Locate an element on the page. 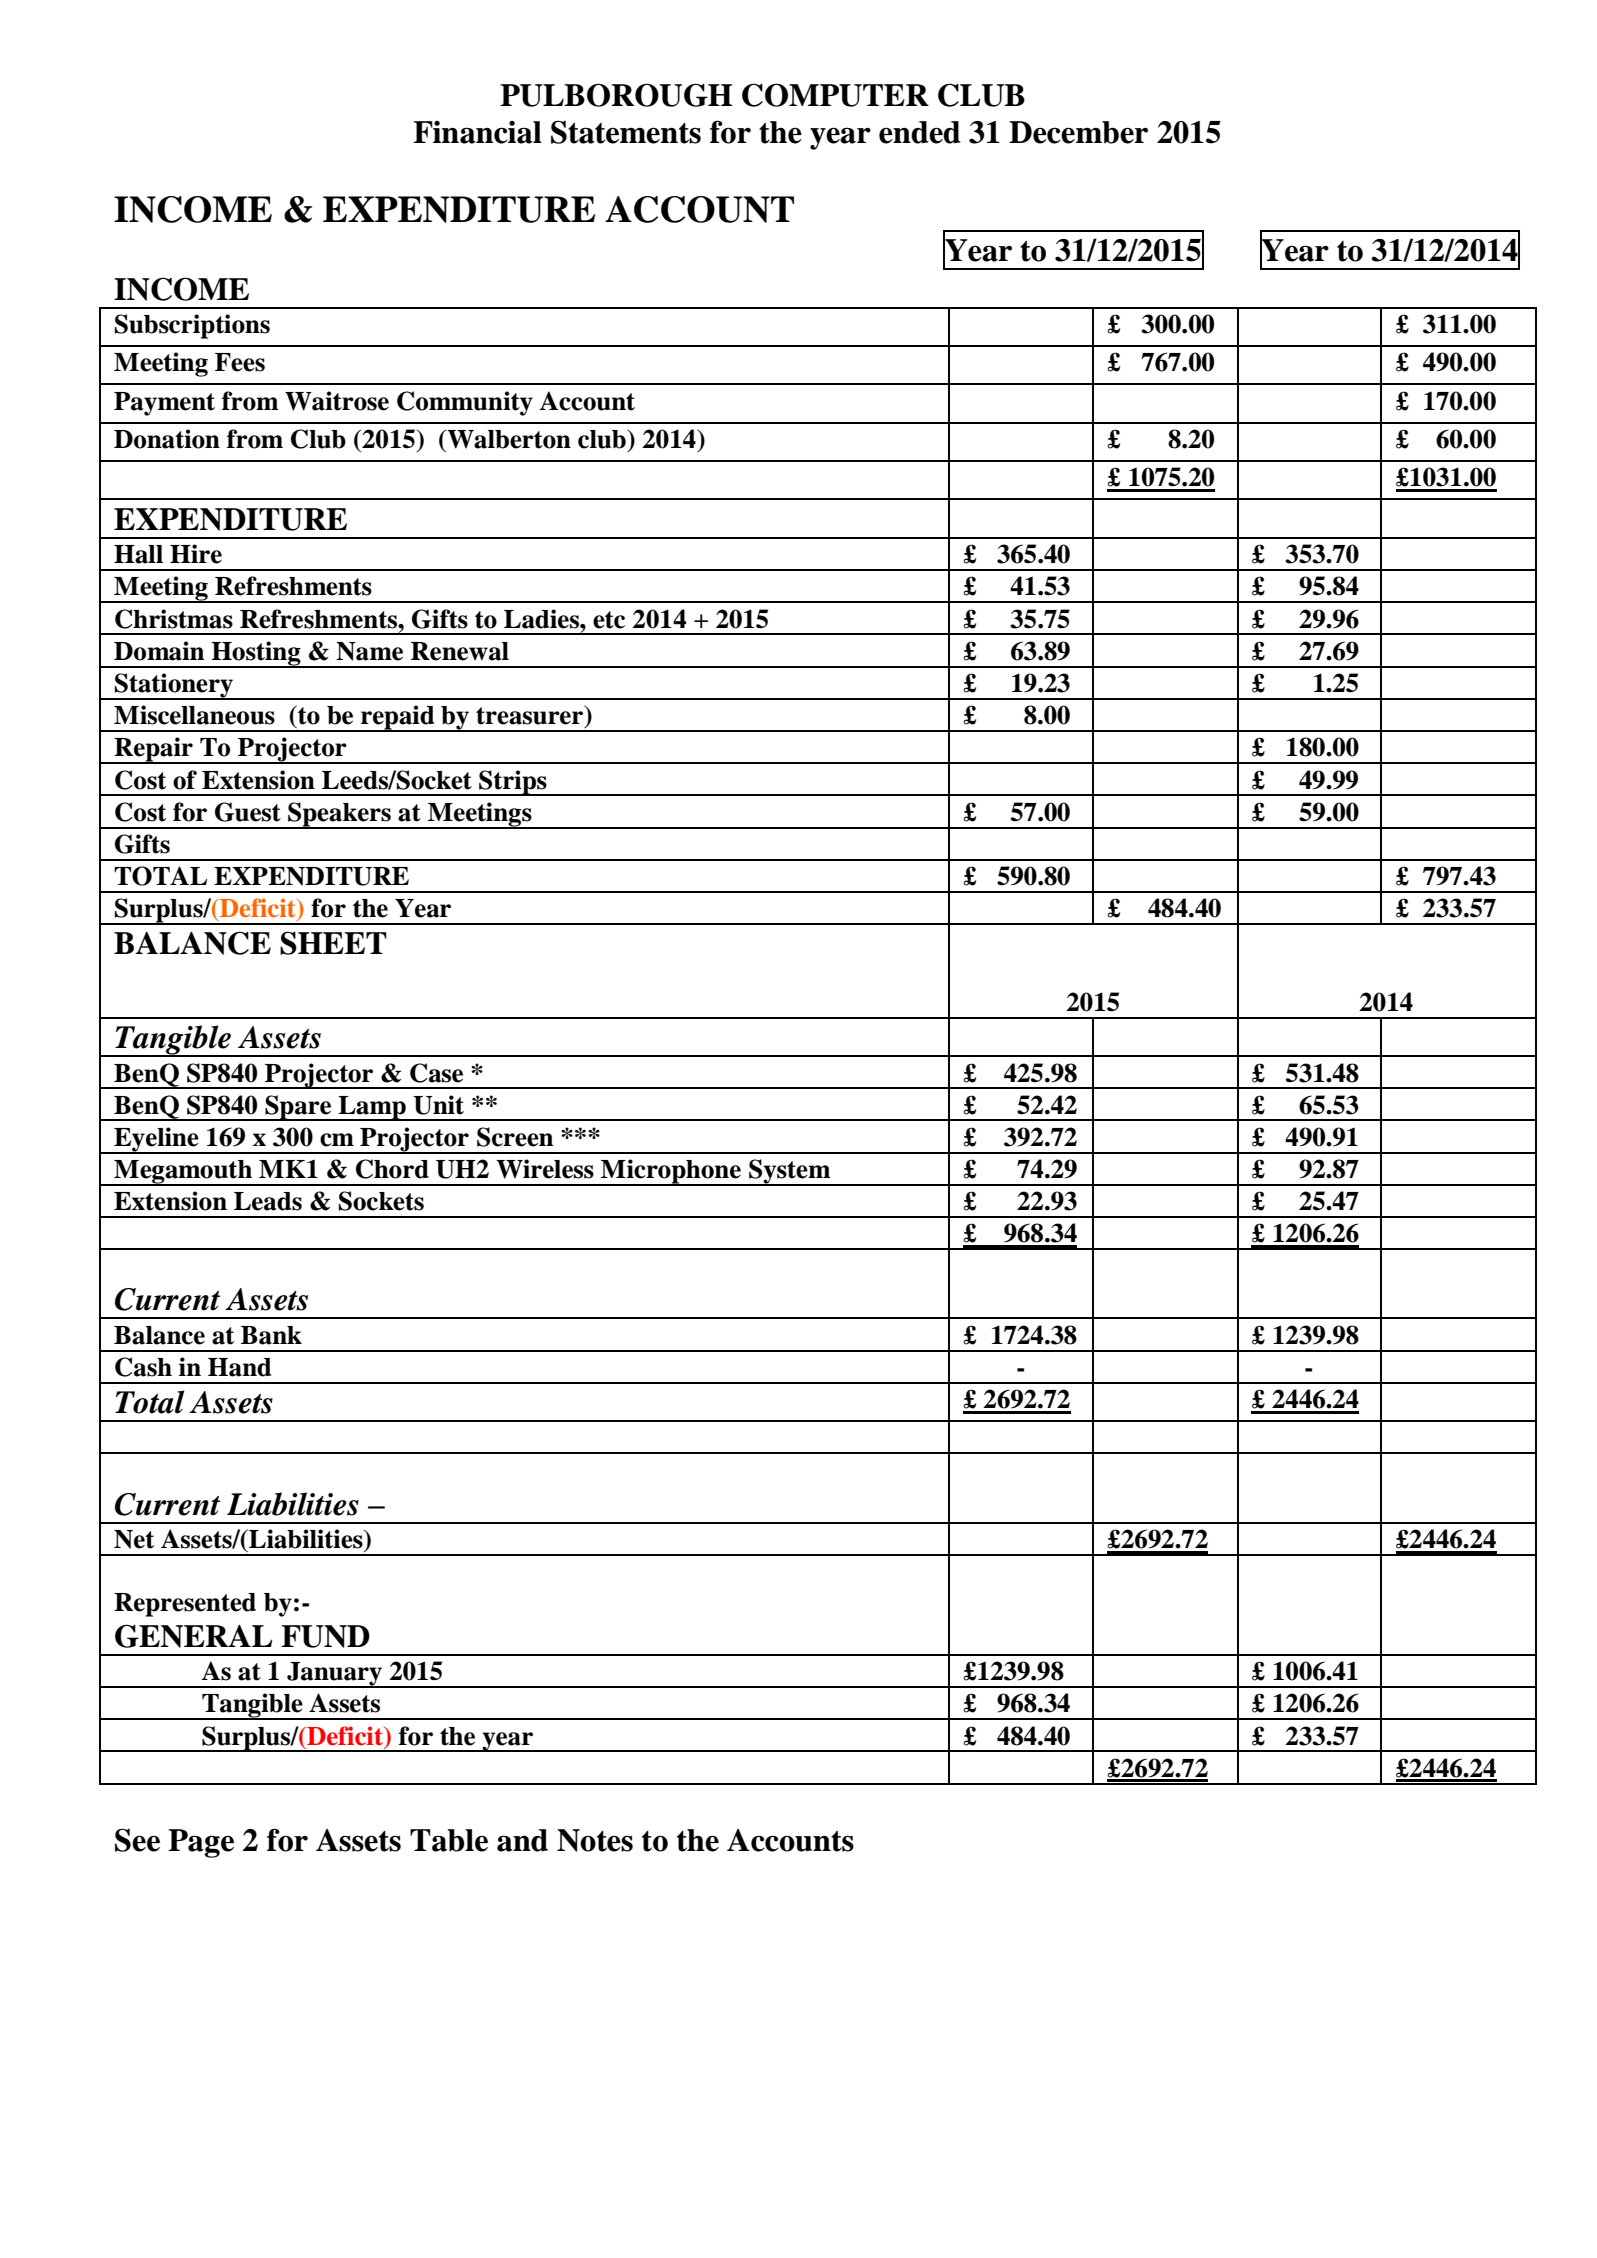  Leads is located at coordinates (268, 1201).
